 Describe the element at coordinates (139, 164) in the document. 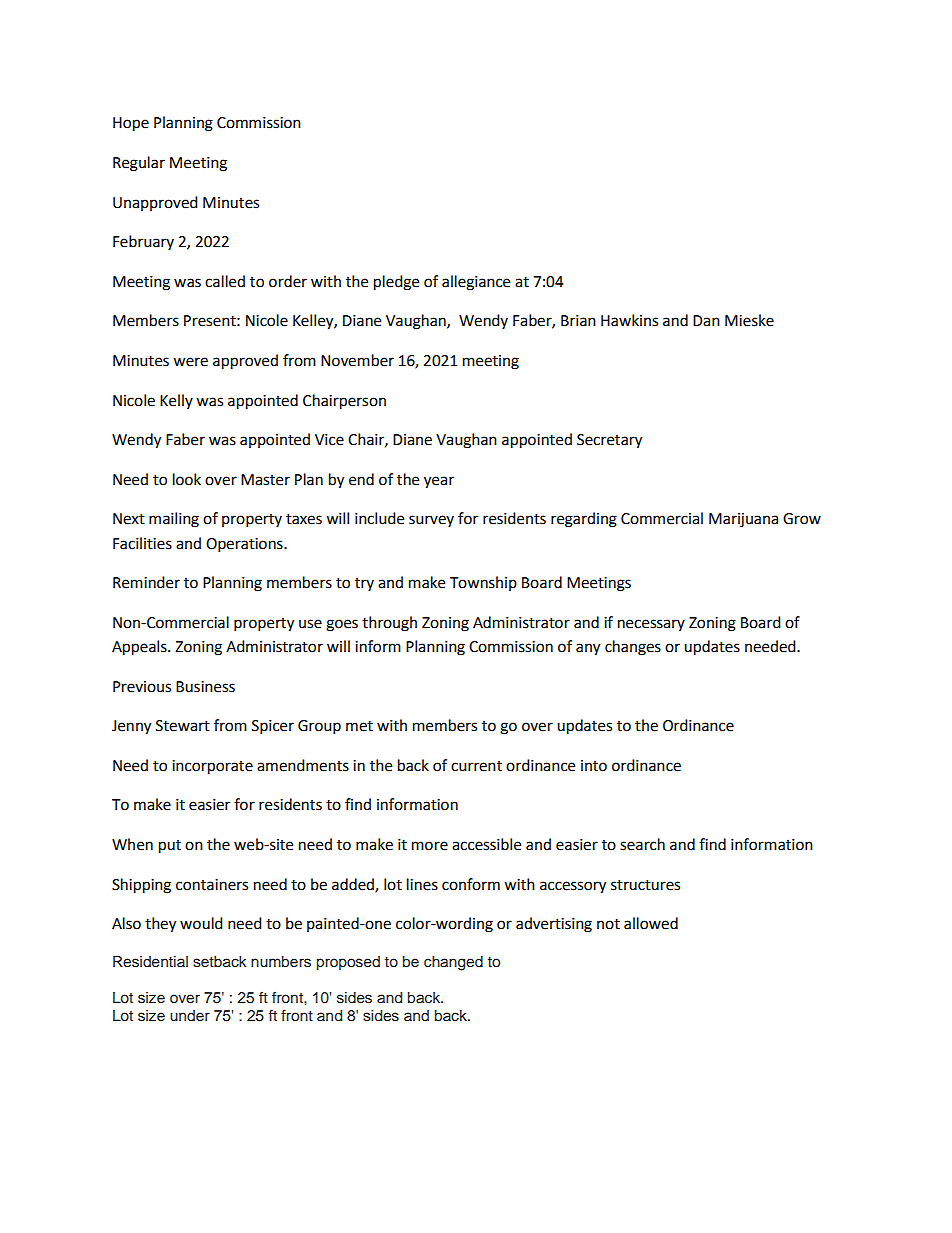

I see `Regular` at that location.
